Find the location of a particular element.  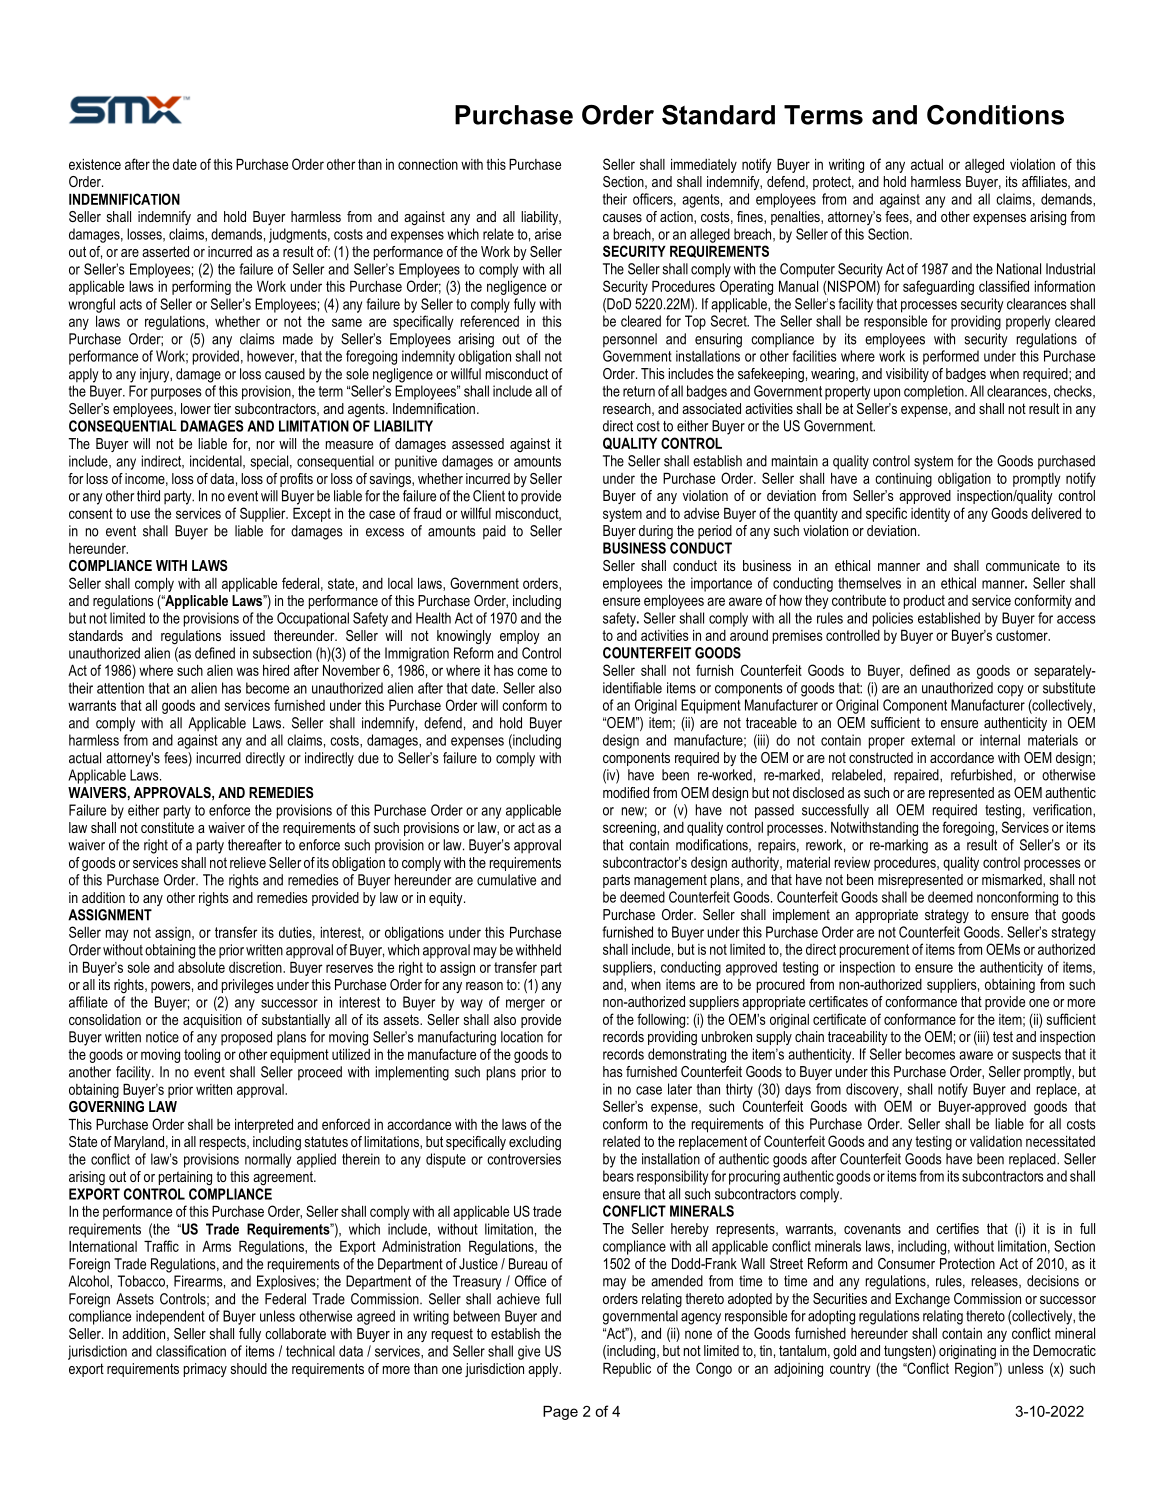

refurbished is located at coordinates (981, 775).
